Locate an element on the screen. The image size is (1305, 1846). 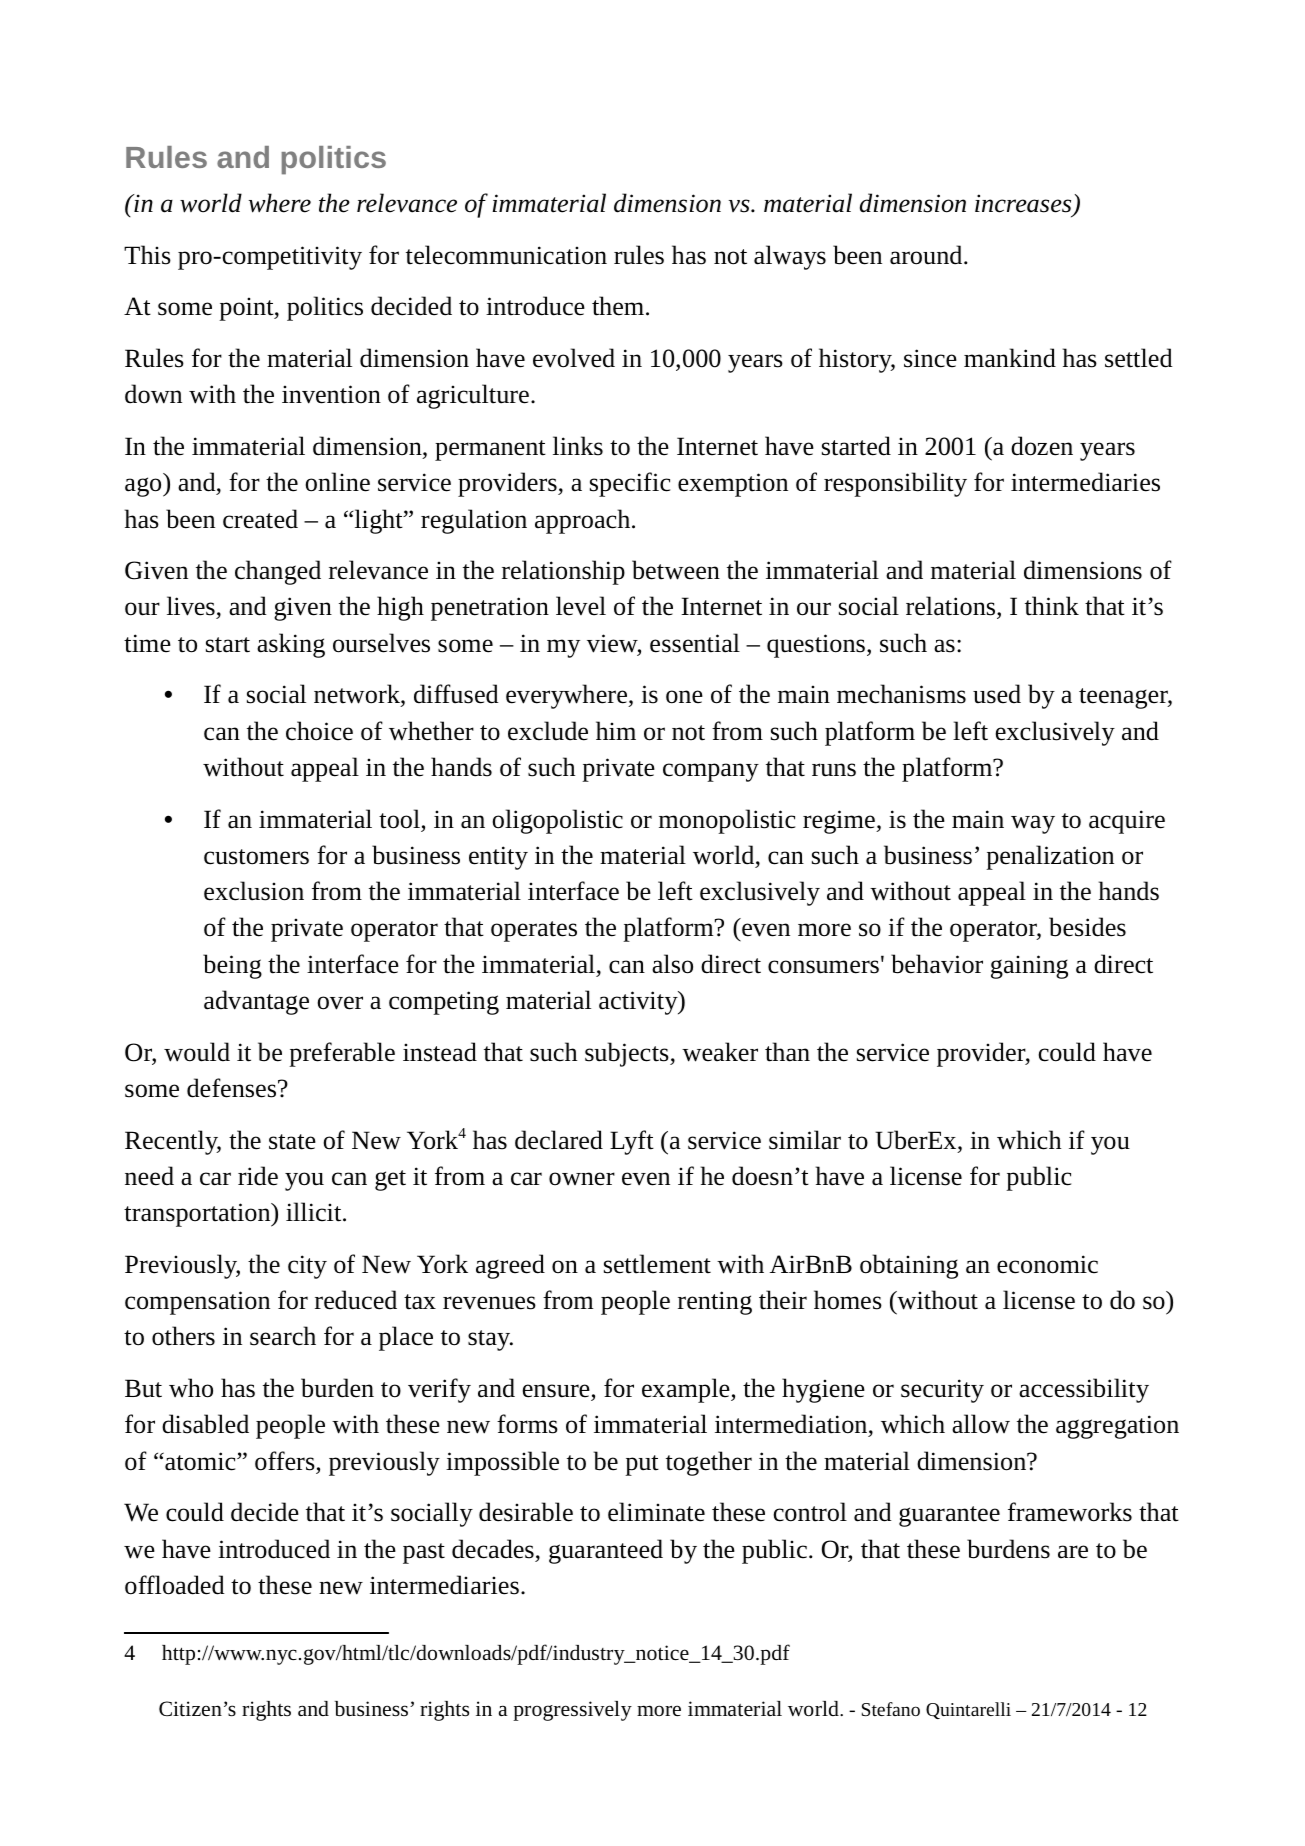
offloaded is located at coordinates (175, 1585).
